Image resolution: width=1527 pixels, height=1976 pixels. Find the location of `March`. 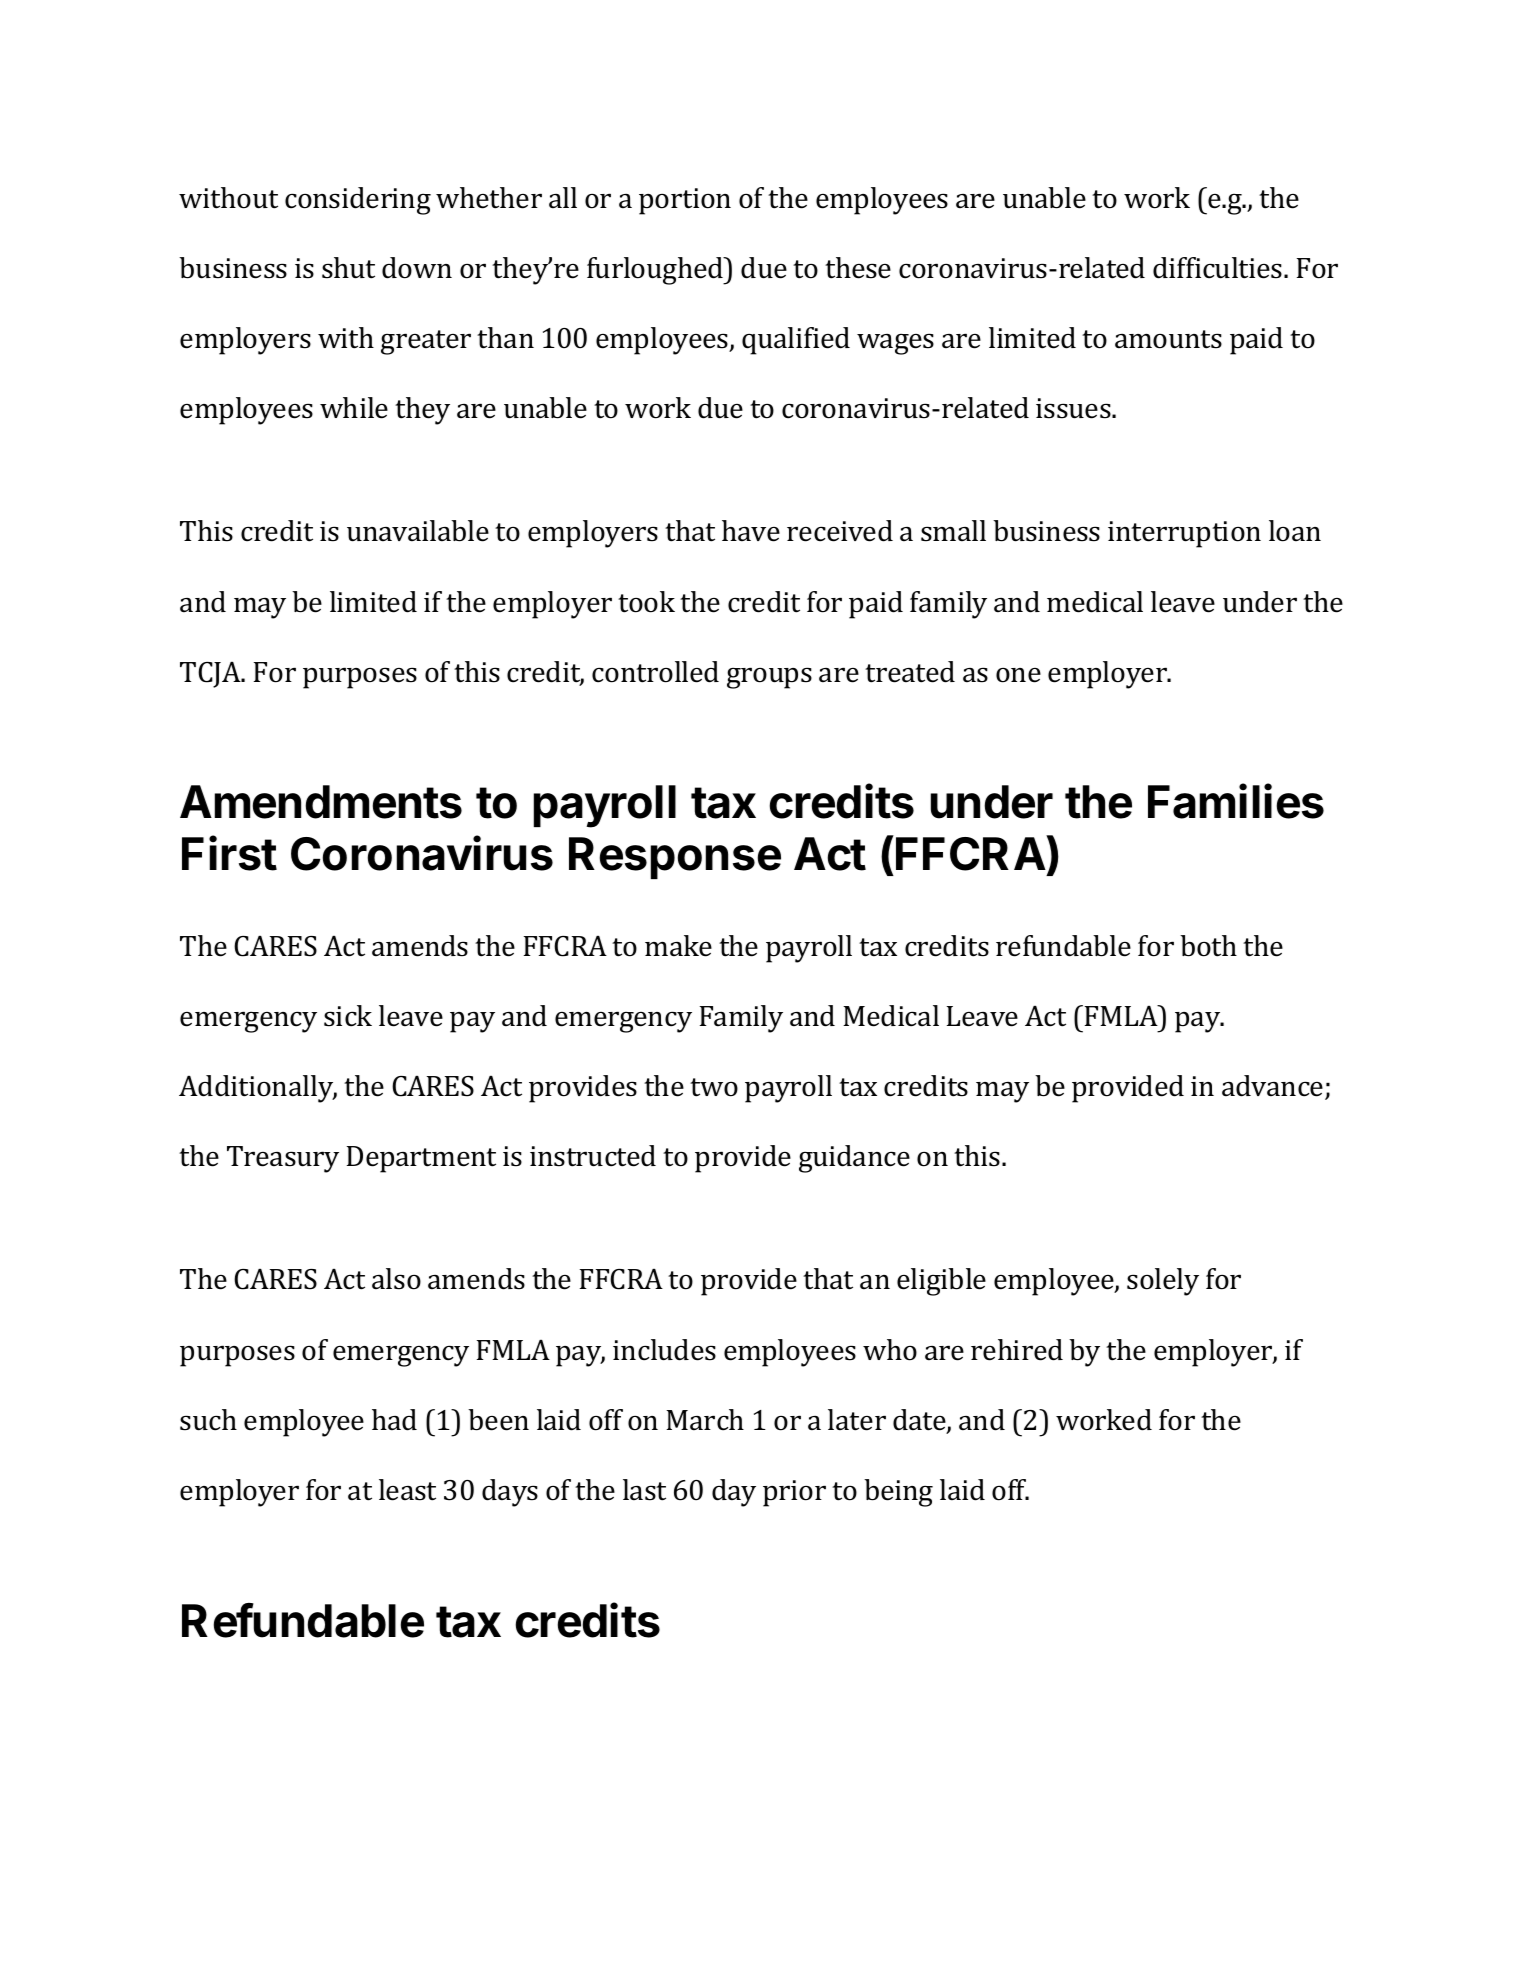

March is located at coordinates (705, 1420).
